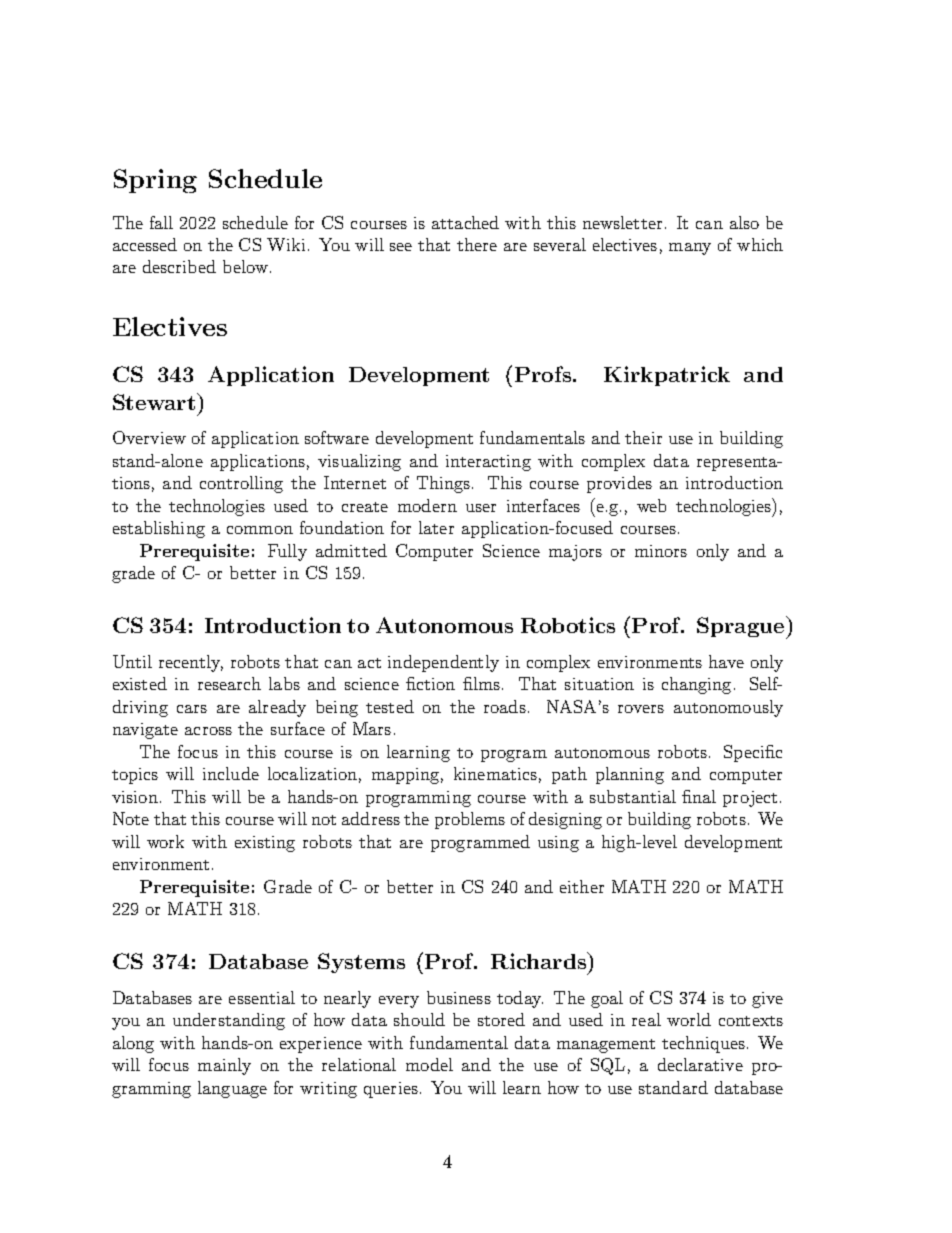 The image size is (952, 1233). What do you see at coordinates (191, 663) in the page?
I see `recently` at bounding box center [191, 663].
